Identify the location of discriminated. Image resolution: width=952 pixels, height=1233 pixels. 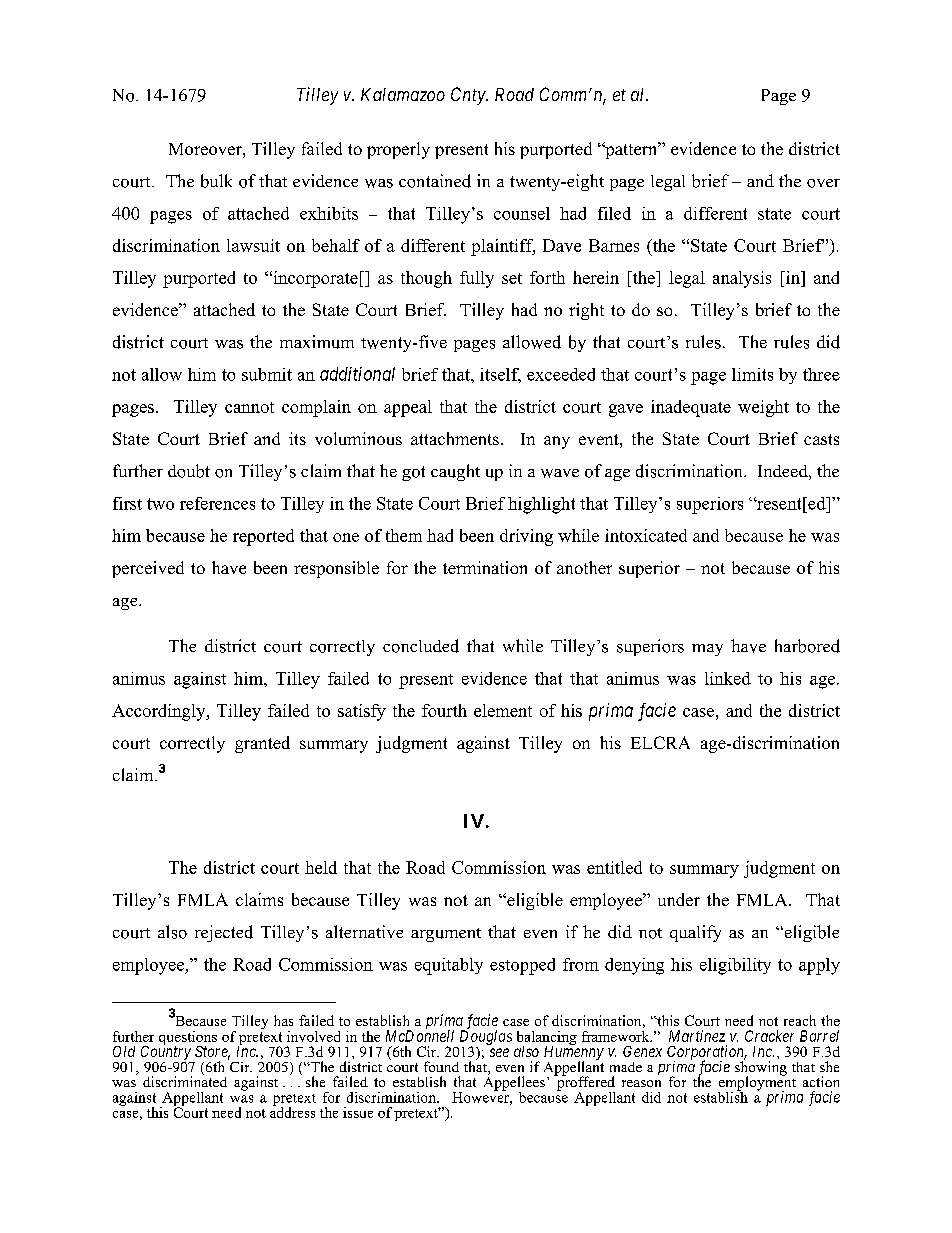
(185, 1080).
